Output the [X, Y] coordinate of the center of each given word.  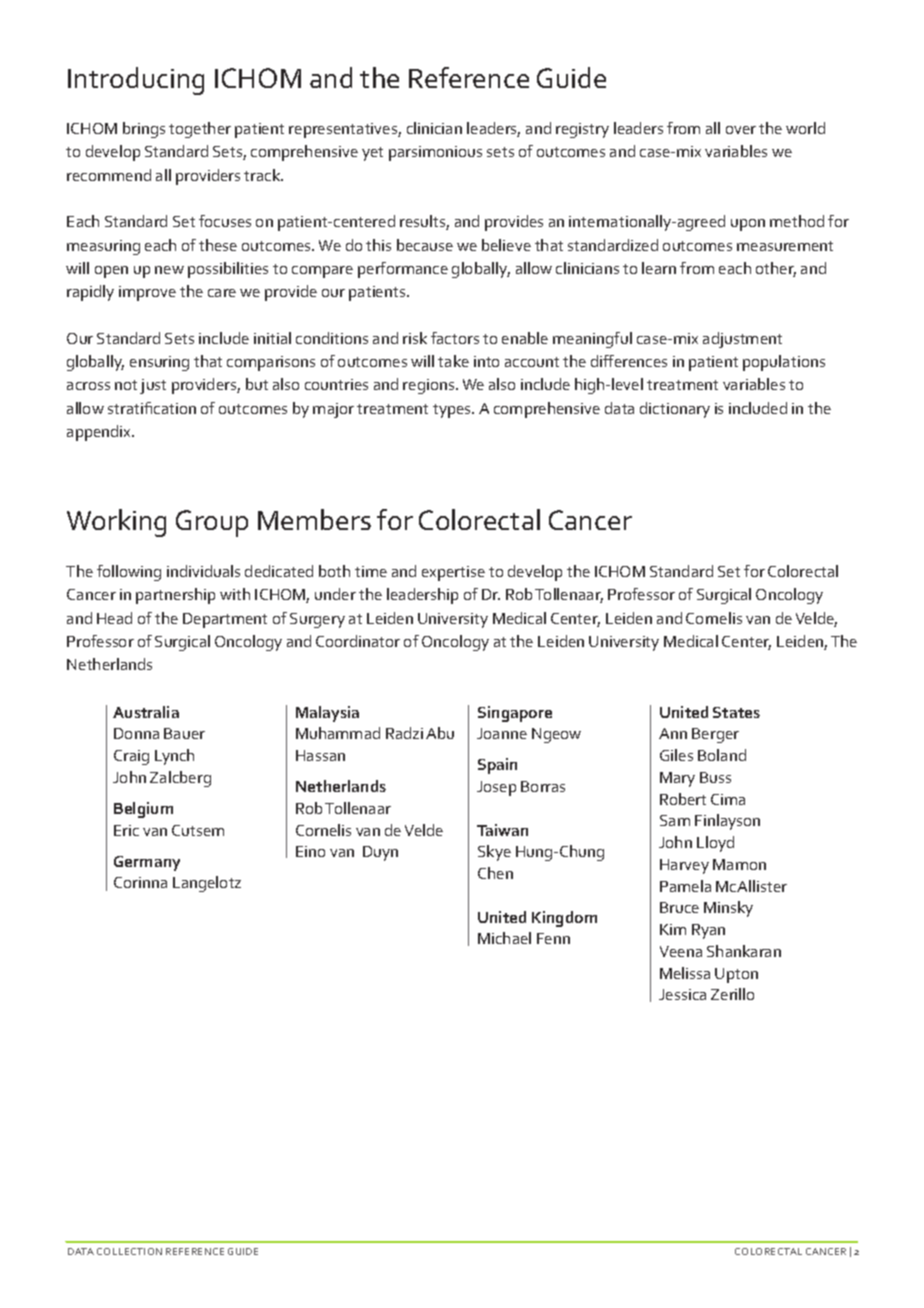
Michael [504, 938]
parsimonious [435, 153]
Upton [736, 975]
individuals [203, 571]
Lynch [174, 757]
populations [784, 363]
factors [455, 338]
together [200, 130]
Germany [147, 863]
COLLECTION [129, 1251]
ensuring [159, 363]
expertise [453, 573]
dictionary [675, 410]
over [741, 130]
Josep [496, 788]
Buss [715, 777]
